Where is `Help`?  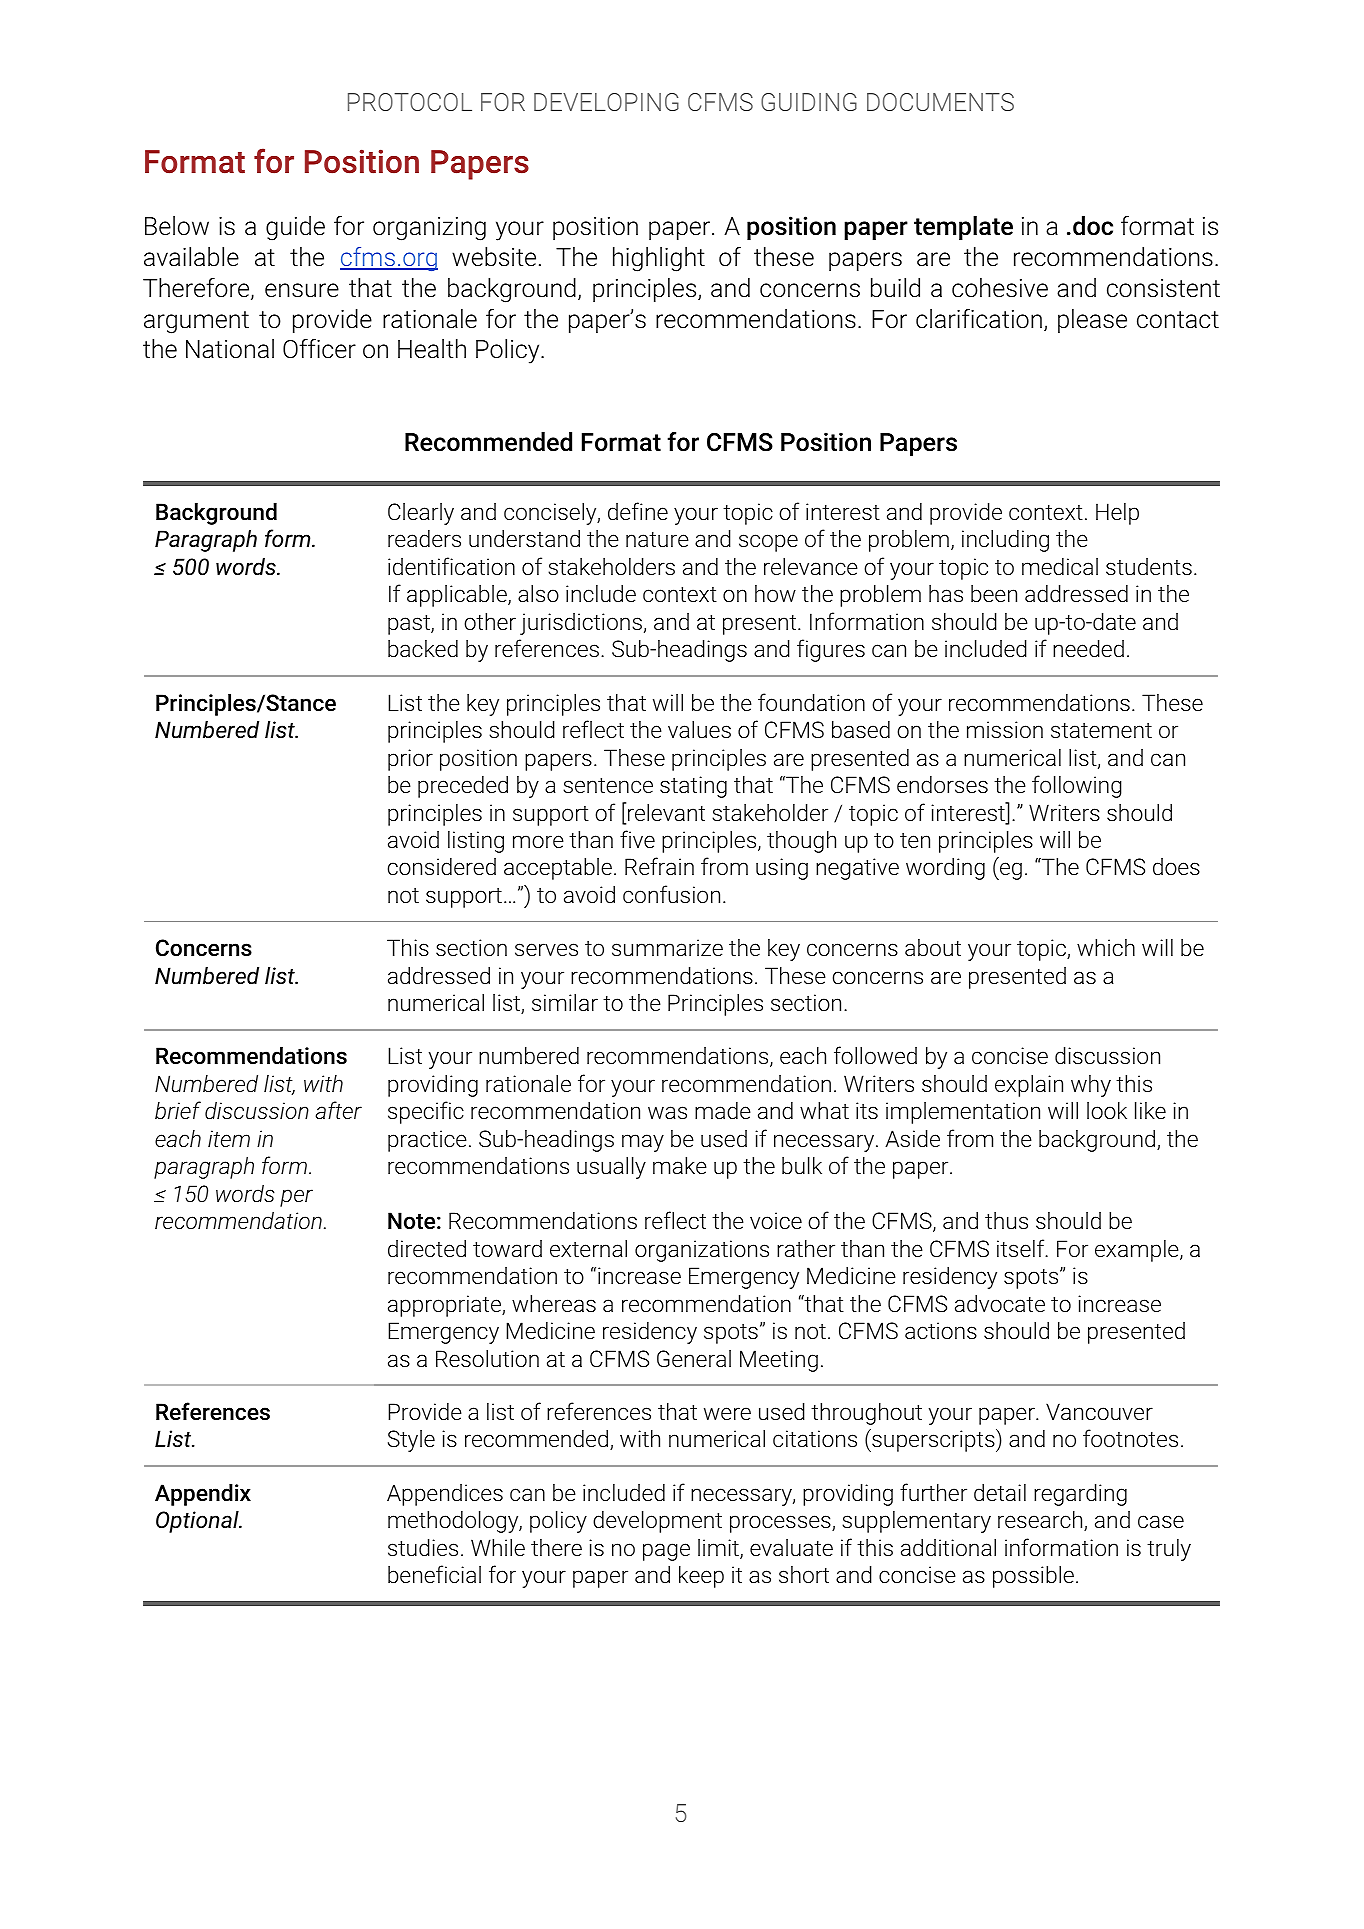 Help is located at coordinates (1117, 514).
